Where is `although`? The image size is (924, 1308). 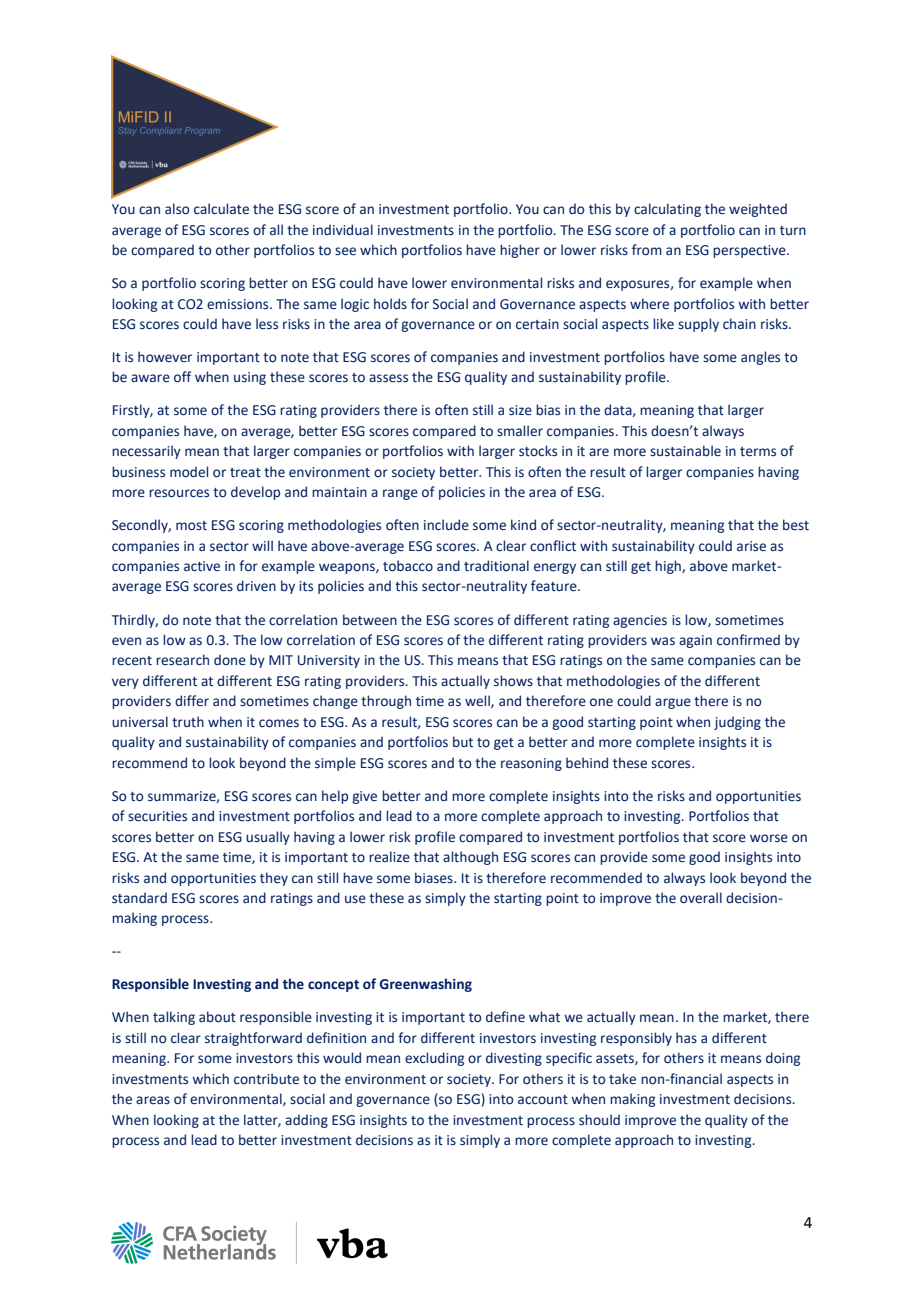 although is located at coordinates (470, 858).
